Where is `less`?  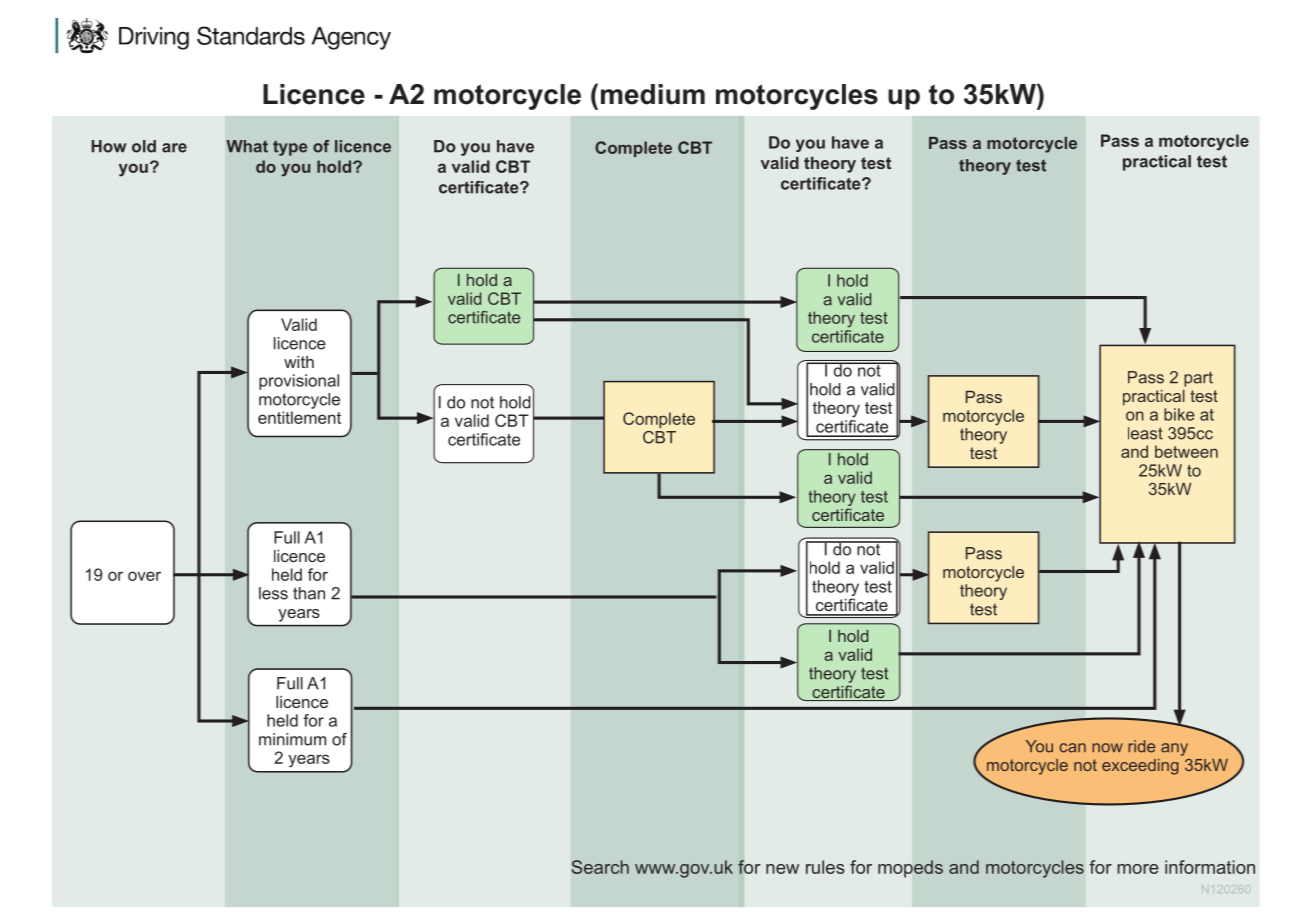 less is located at coordinates (273, 593).
